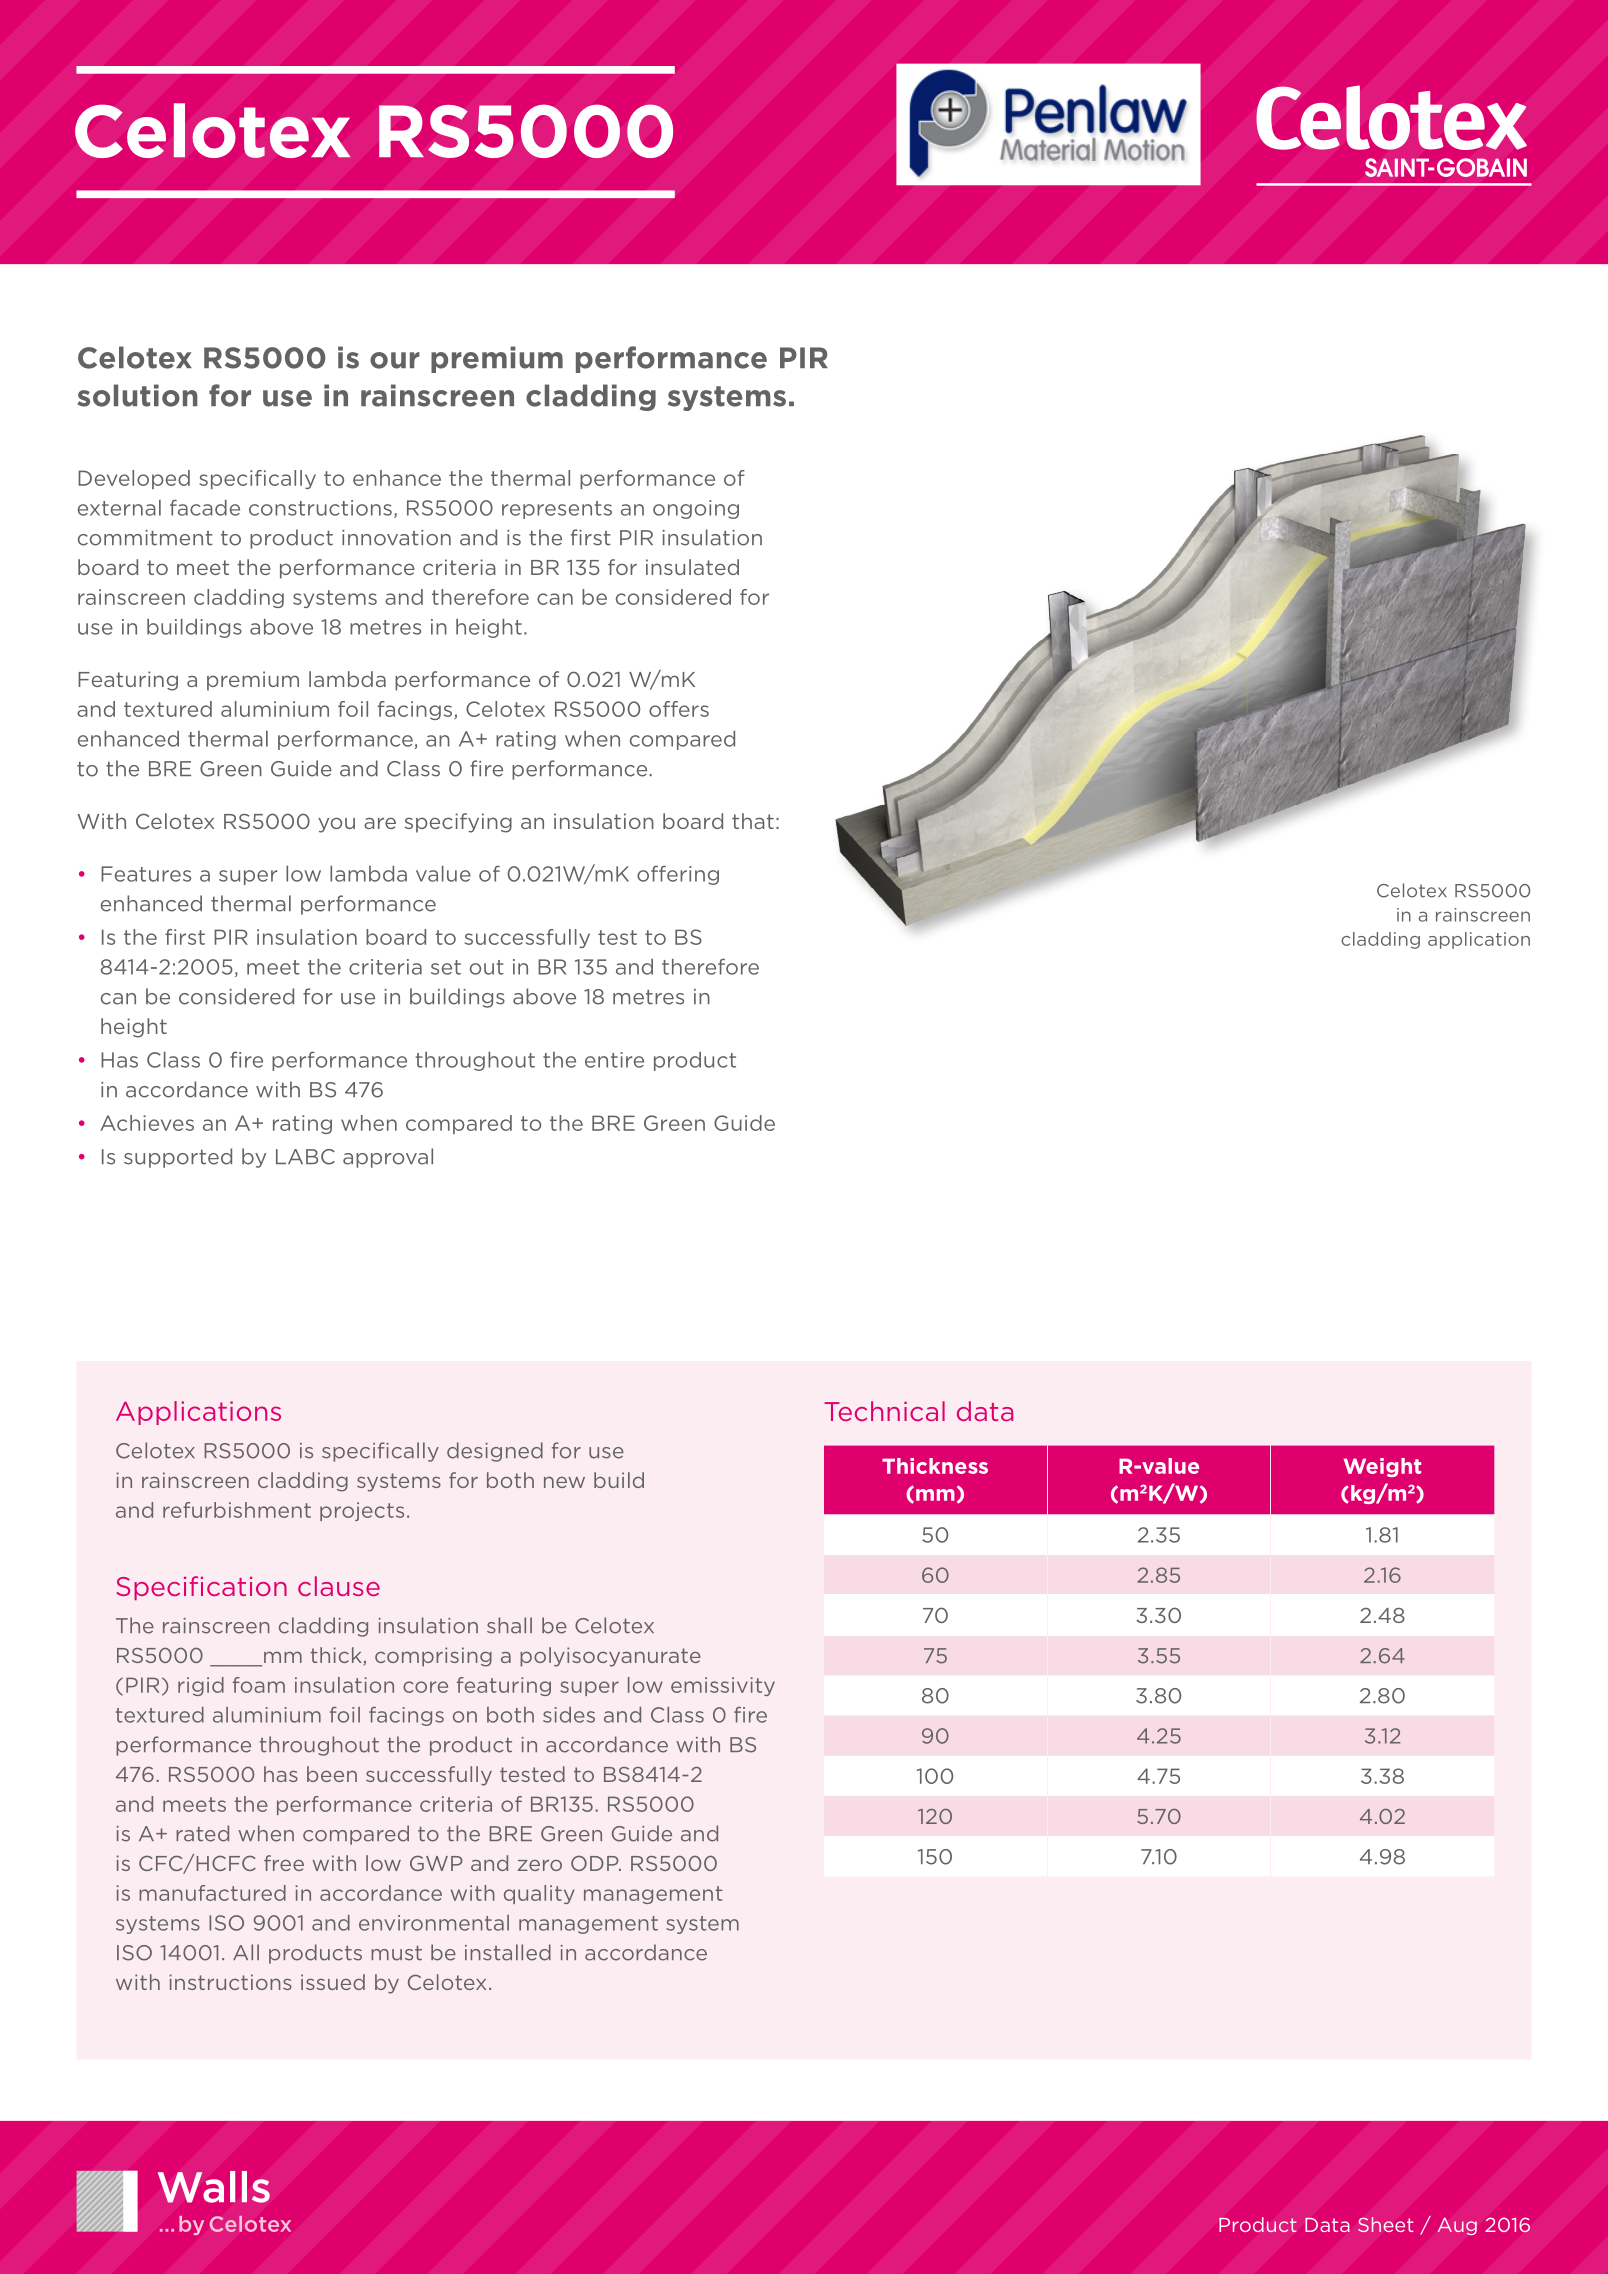  Describe the element at coordinates (320, 508) in the screenshot. I see `constructions` at that location.
